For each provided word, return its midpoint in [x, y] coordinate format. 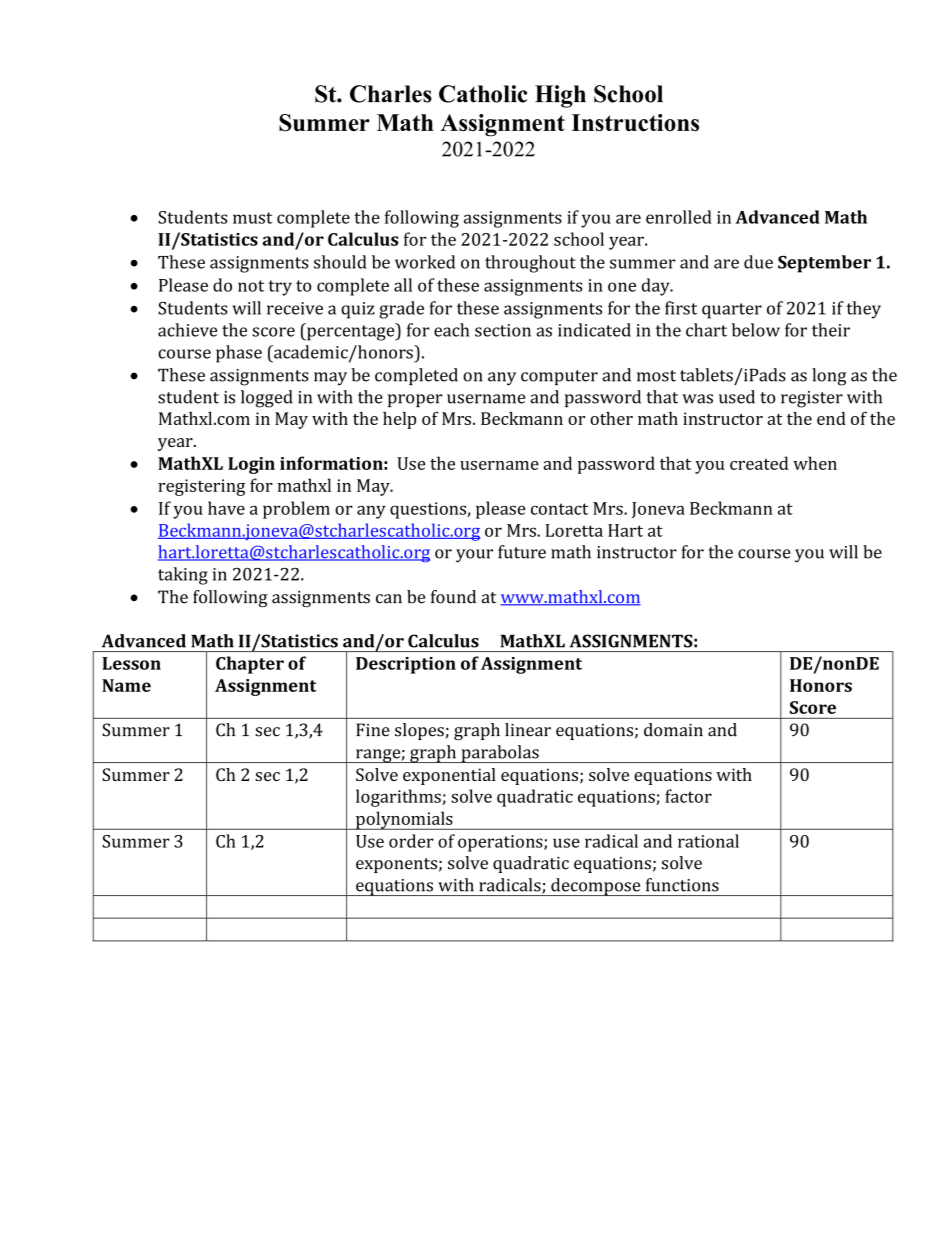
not [251, 286]
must [253, 218]
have [226, 508]
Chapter [250, 665]
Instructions [635, 123]
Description [406, 665]
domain [673, 730]
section [503, 330]
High [560, 96]
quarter [732, 311]
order [411, 841]
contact [559, 509]
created [759, 463]
